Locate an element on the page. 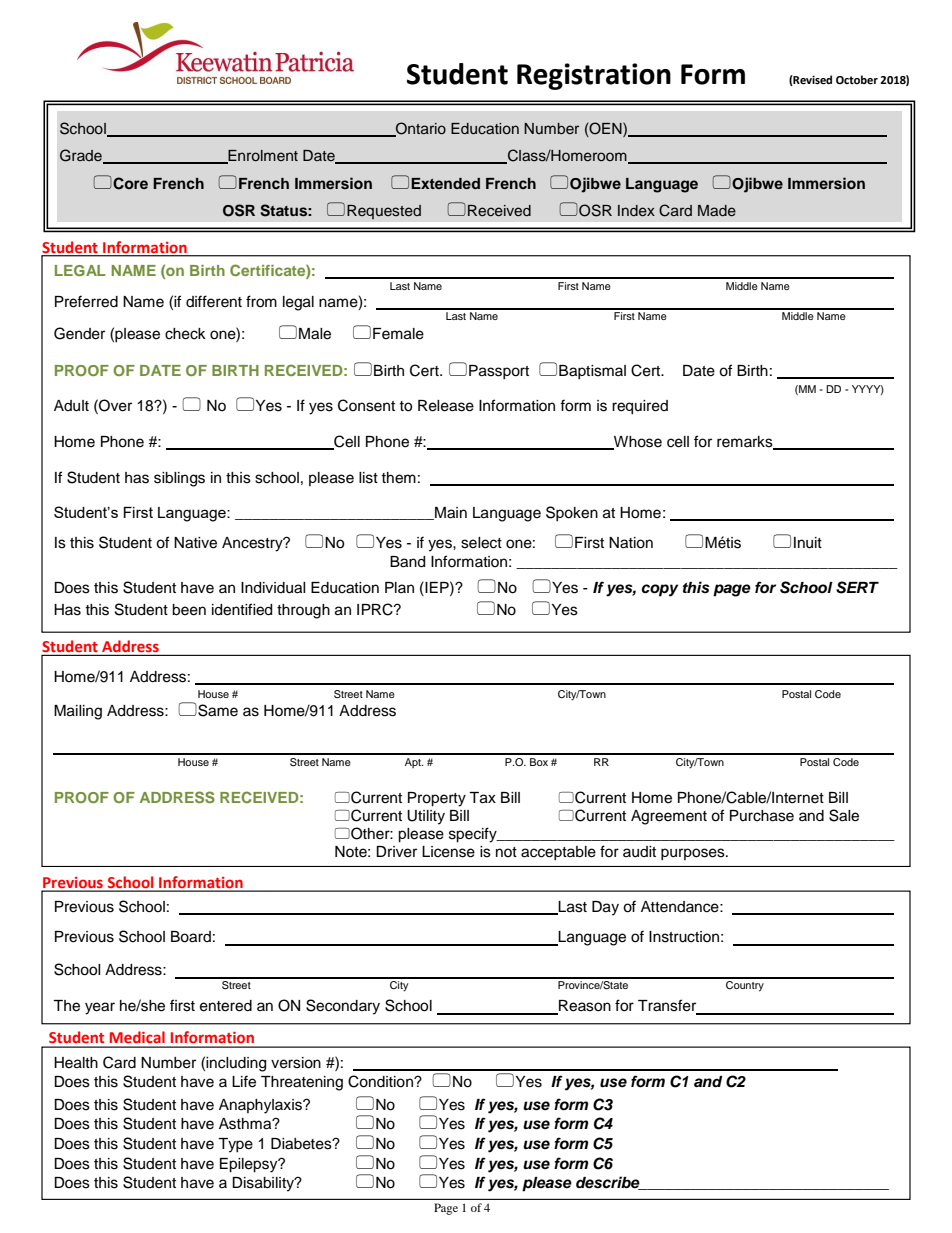  them is located at coordinates (398, 478).
